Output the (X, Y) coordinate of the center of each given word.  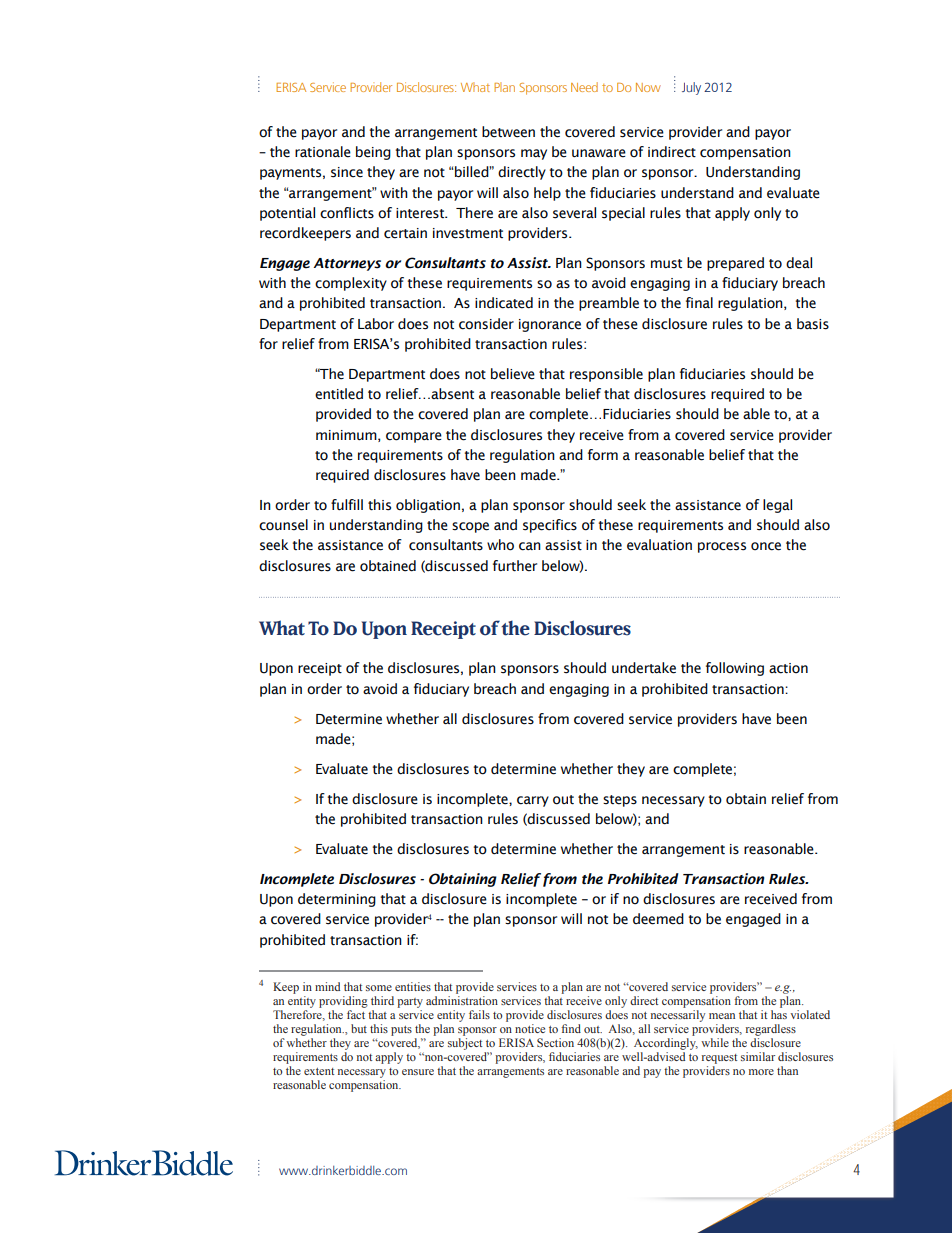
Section (555, 1042)
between (508, 132)
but (359, 1028)
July (691, 88)
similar (758, 1056)
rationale (323, 152)
